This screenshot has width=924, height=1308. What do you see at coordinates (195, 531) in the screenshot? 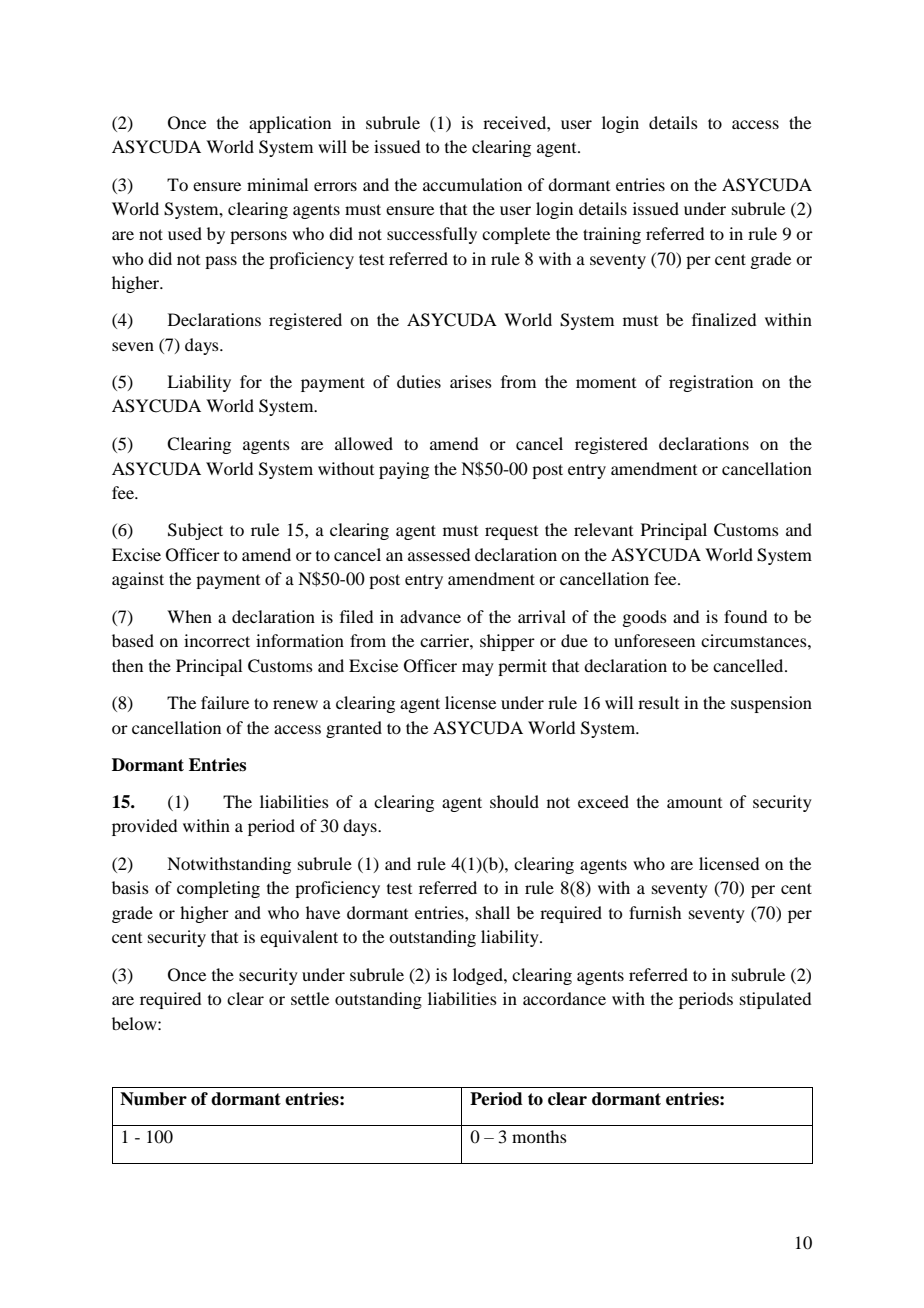
I see `Subject` at bounding box center [195, 531].
